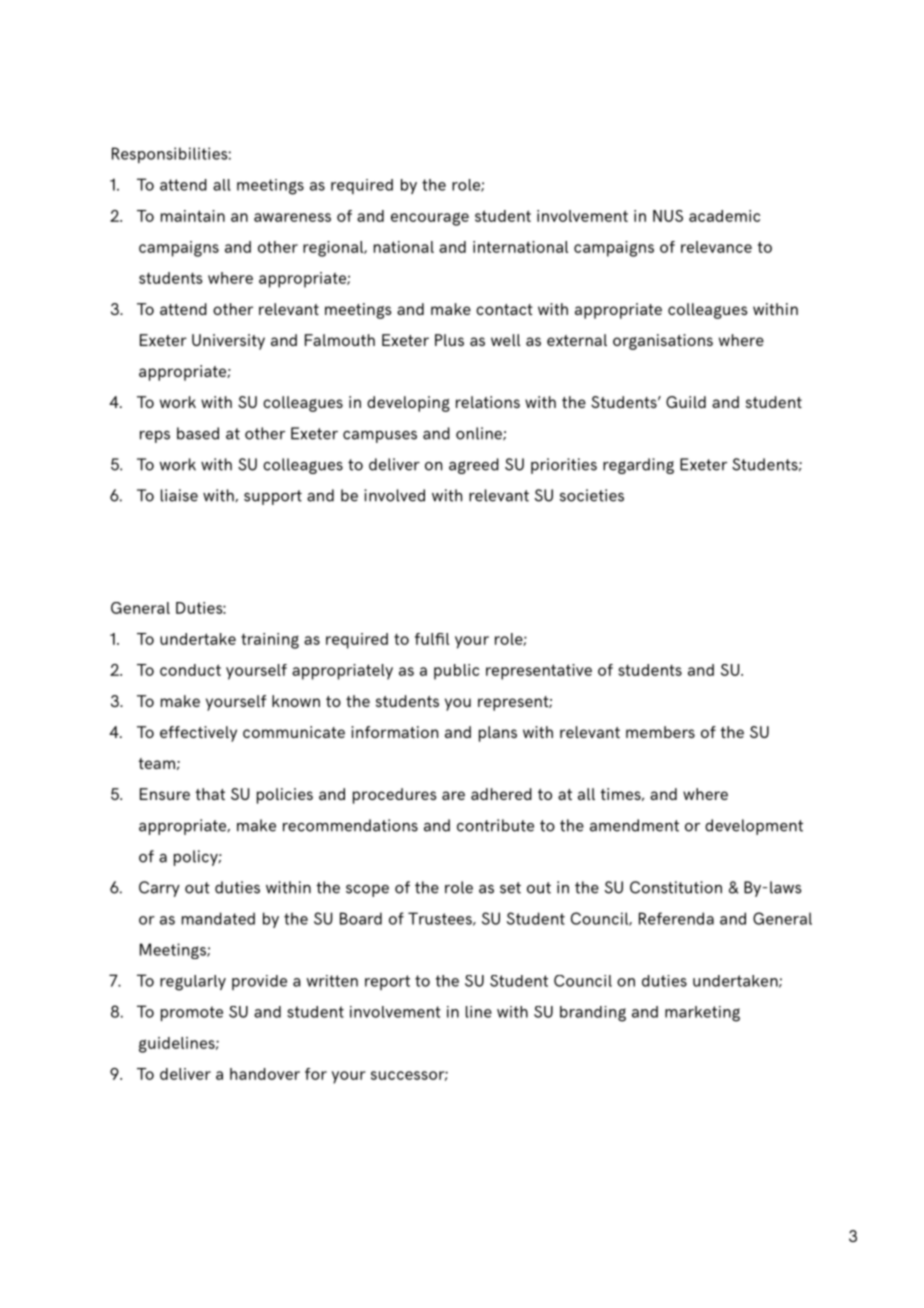 The width and height of the page is (924, 1308). I want to click on maintain, so click(193, 216).
